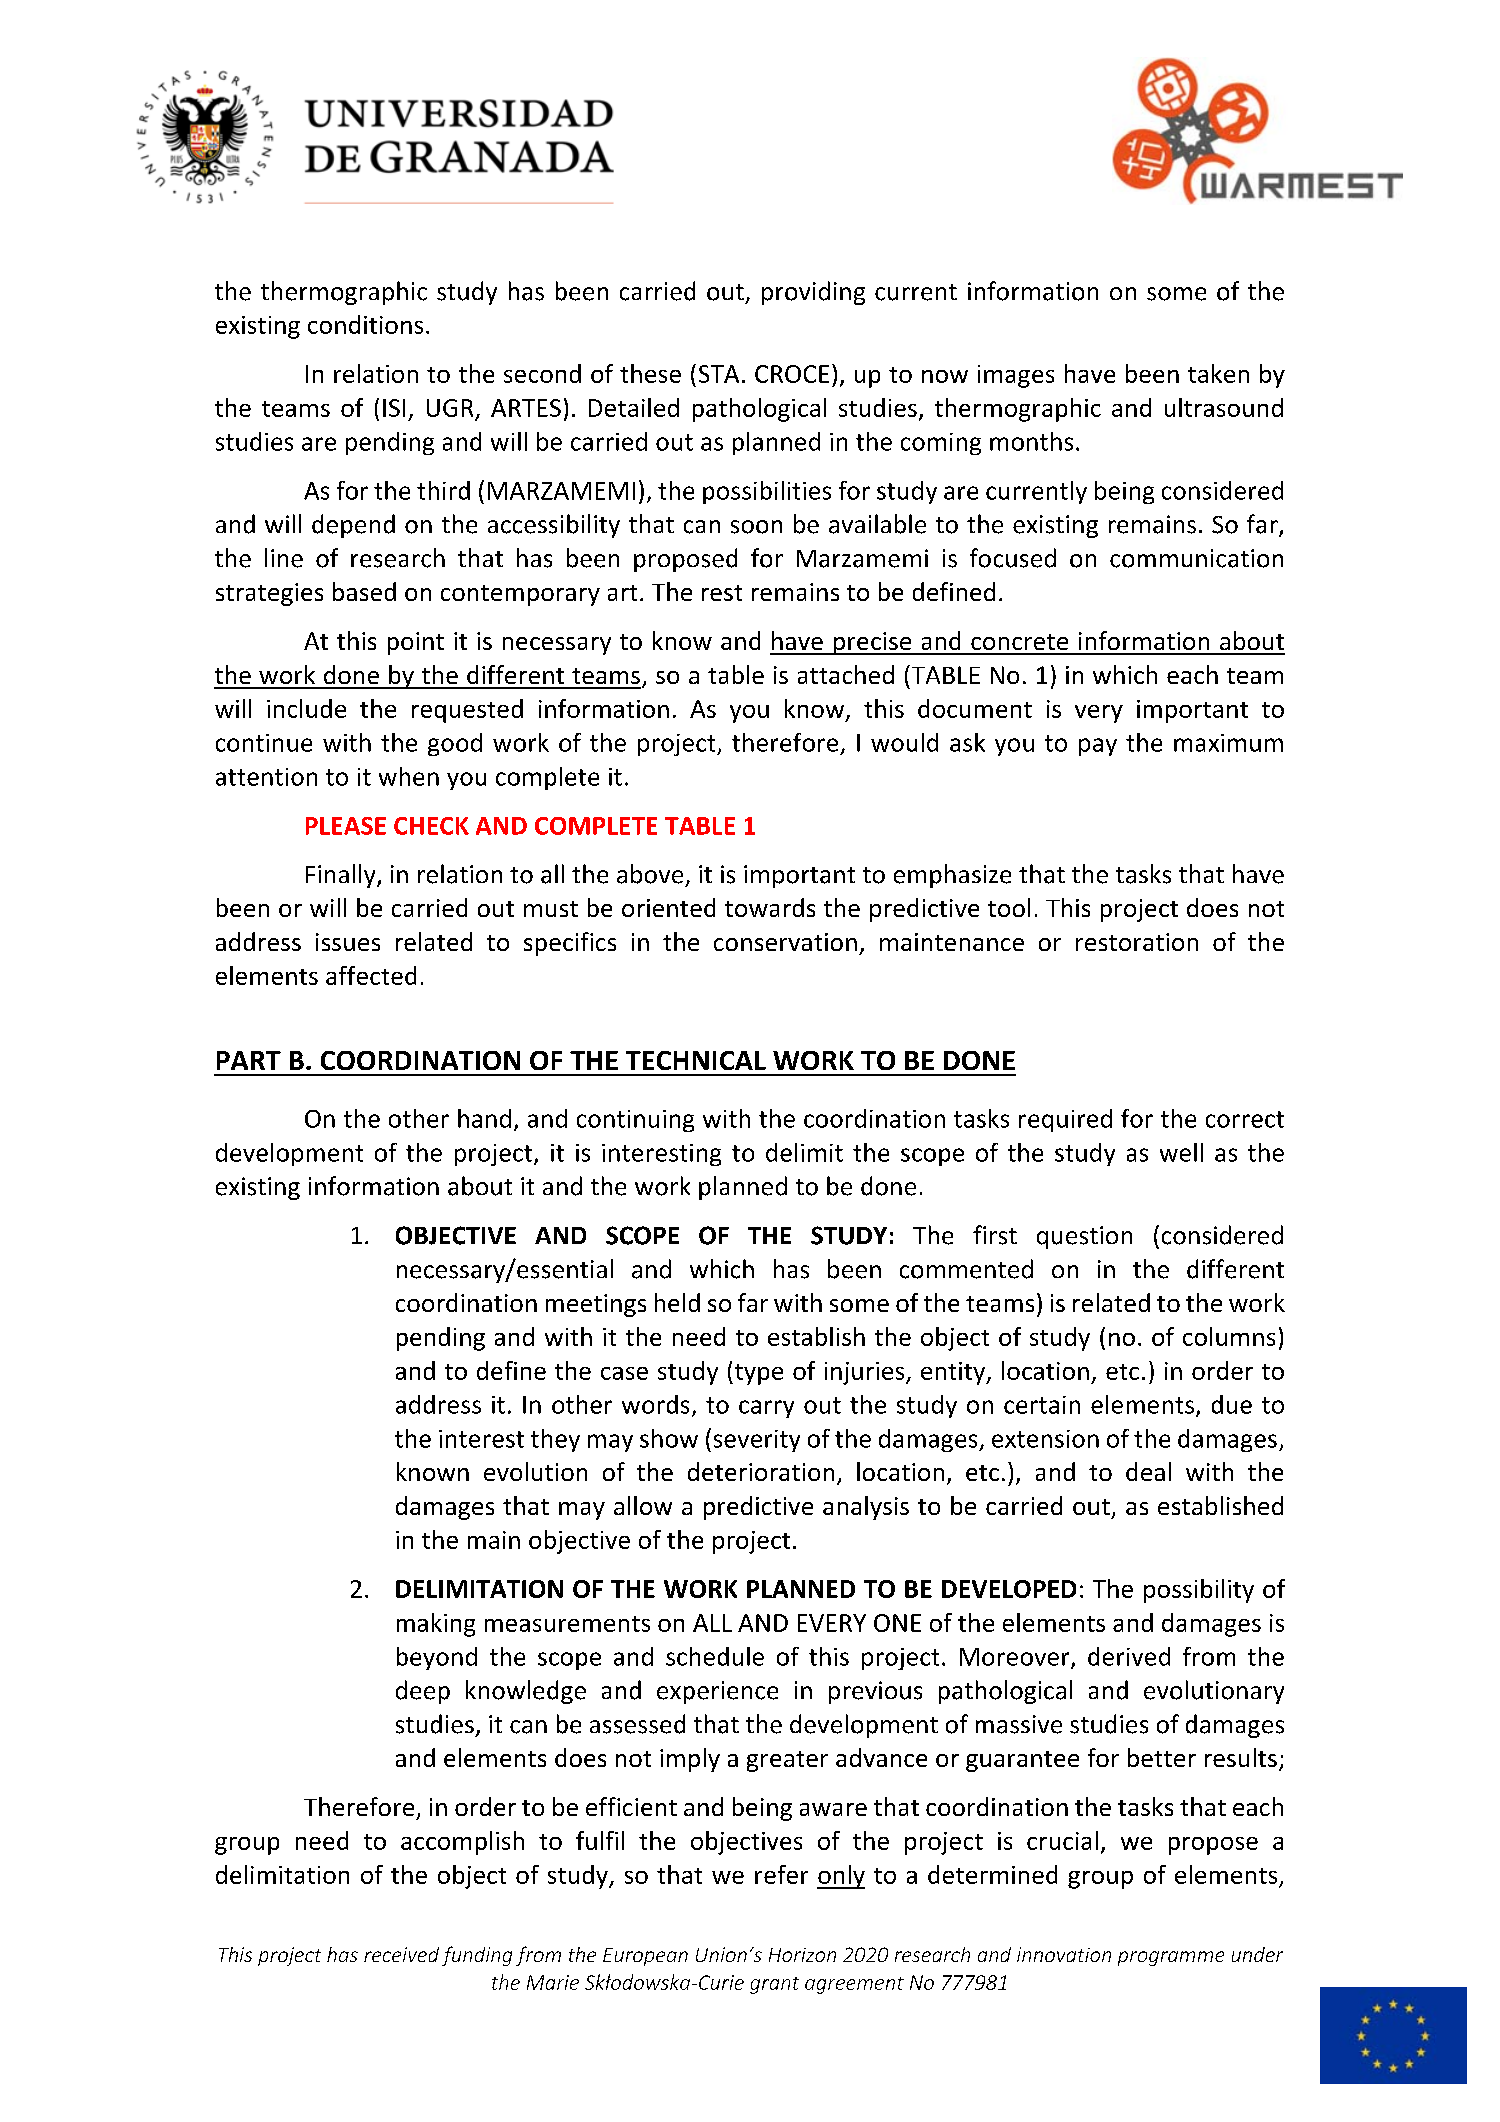 This document has height=2122, width=1500. Describe the element at coordinates (774, 1985) in the document. I see `grant` at that location.
